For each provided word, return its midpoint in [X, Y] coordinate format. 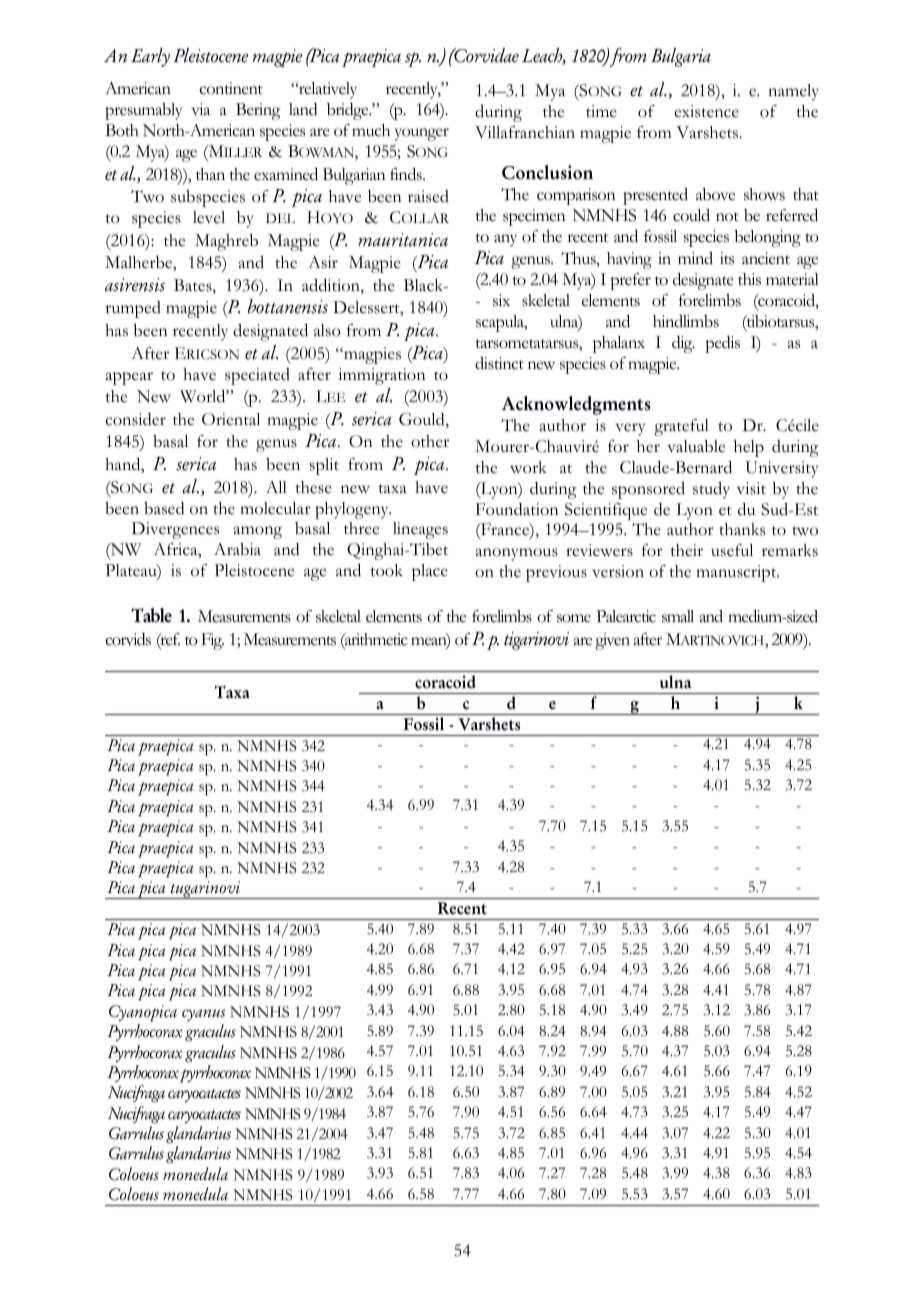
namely [793, 92]
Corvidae [485, 55]
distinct [499, 363]
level [209, 217]
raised [428, 196]
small [678, 616]
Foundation [517, 509]
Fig [212, 641]
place [430, 572]
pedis [722, 344]
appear [129, 378]
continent [231, 88]
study [711, 490]
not [727, 217]
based [164, 508]
